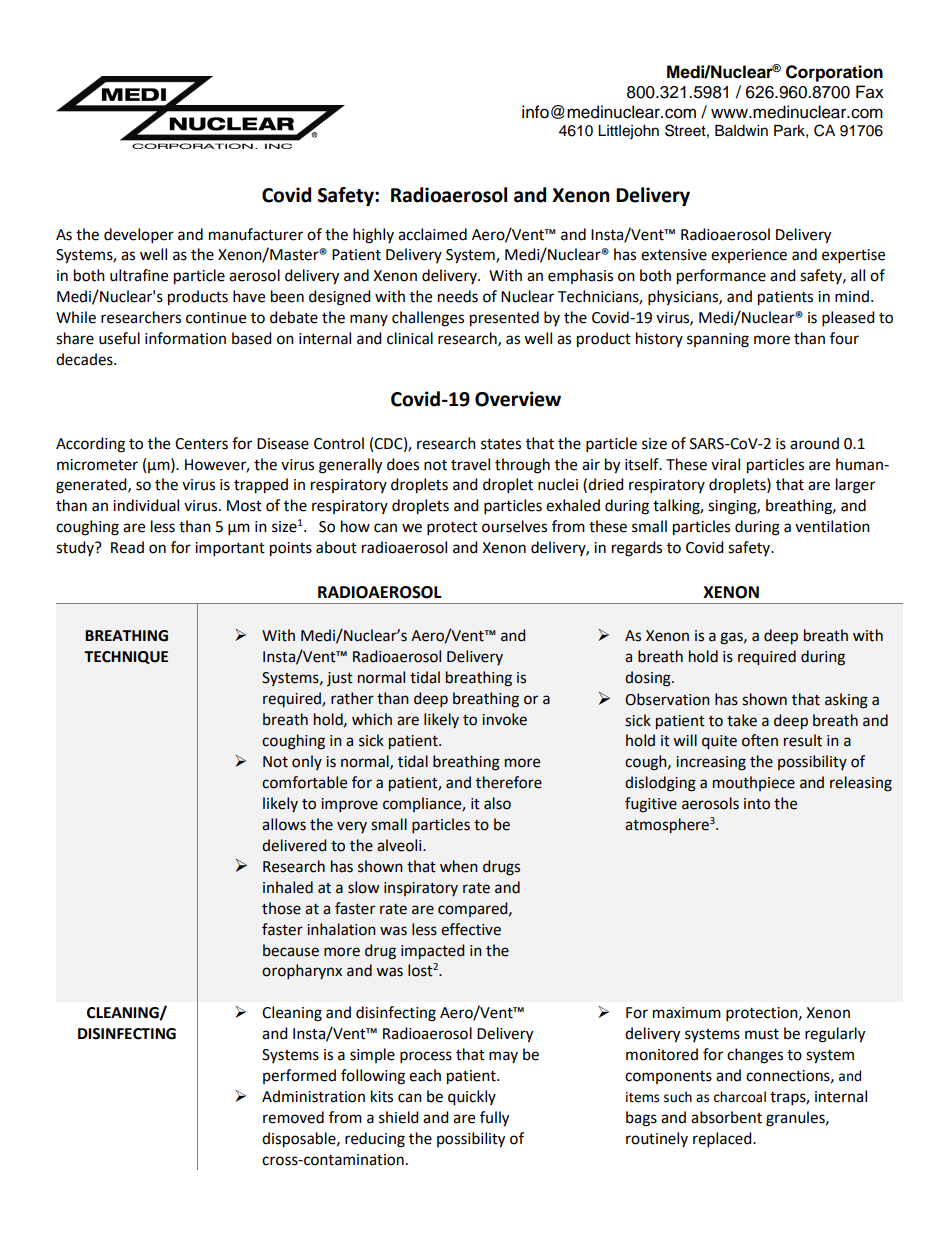 This page has width=952, height=1233. Describe the element at coordinates (741, 131) in the page. I see `Baldwin` at that location.
